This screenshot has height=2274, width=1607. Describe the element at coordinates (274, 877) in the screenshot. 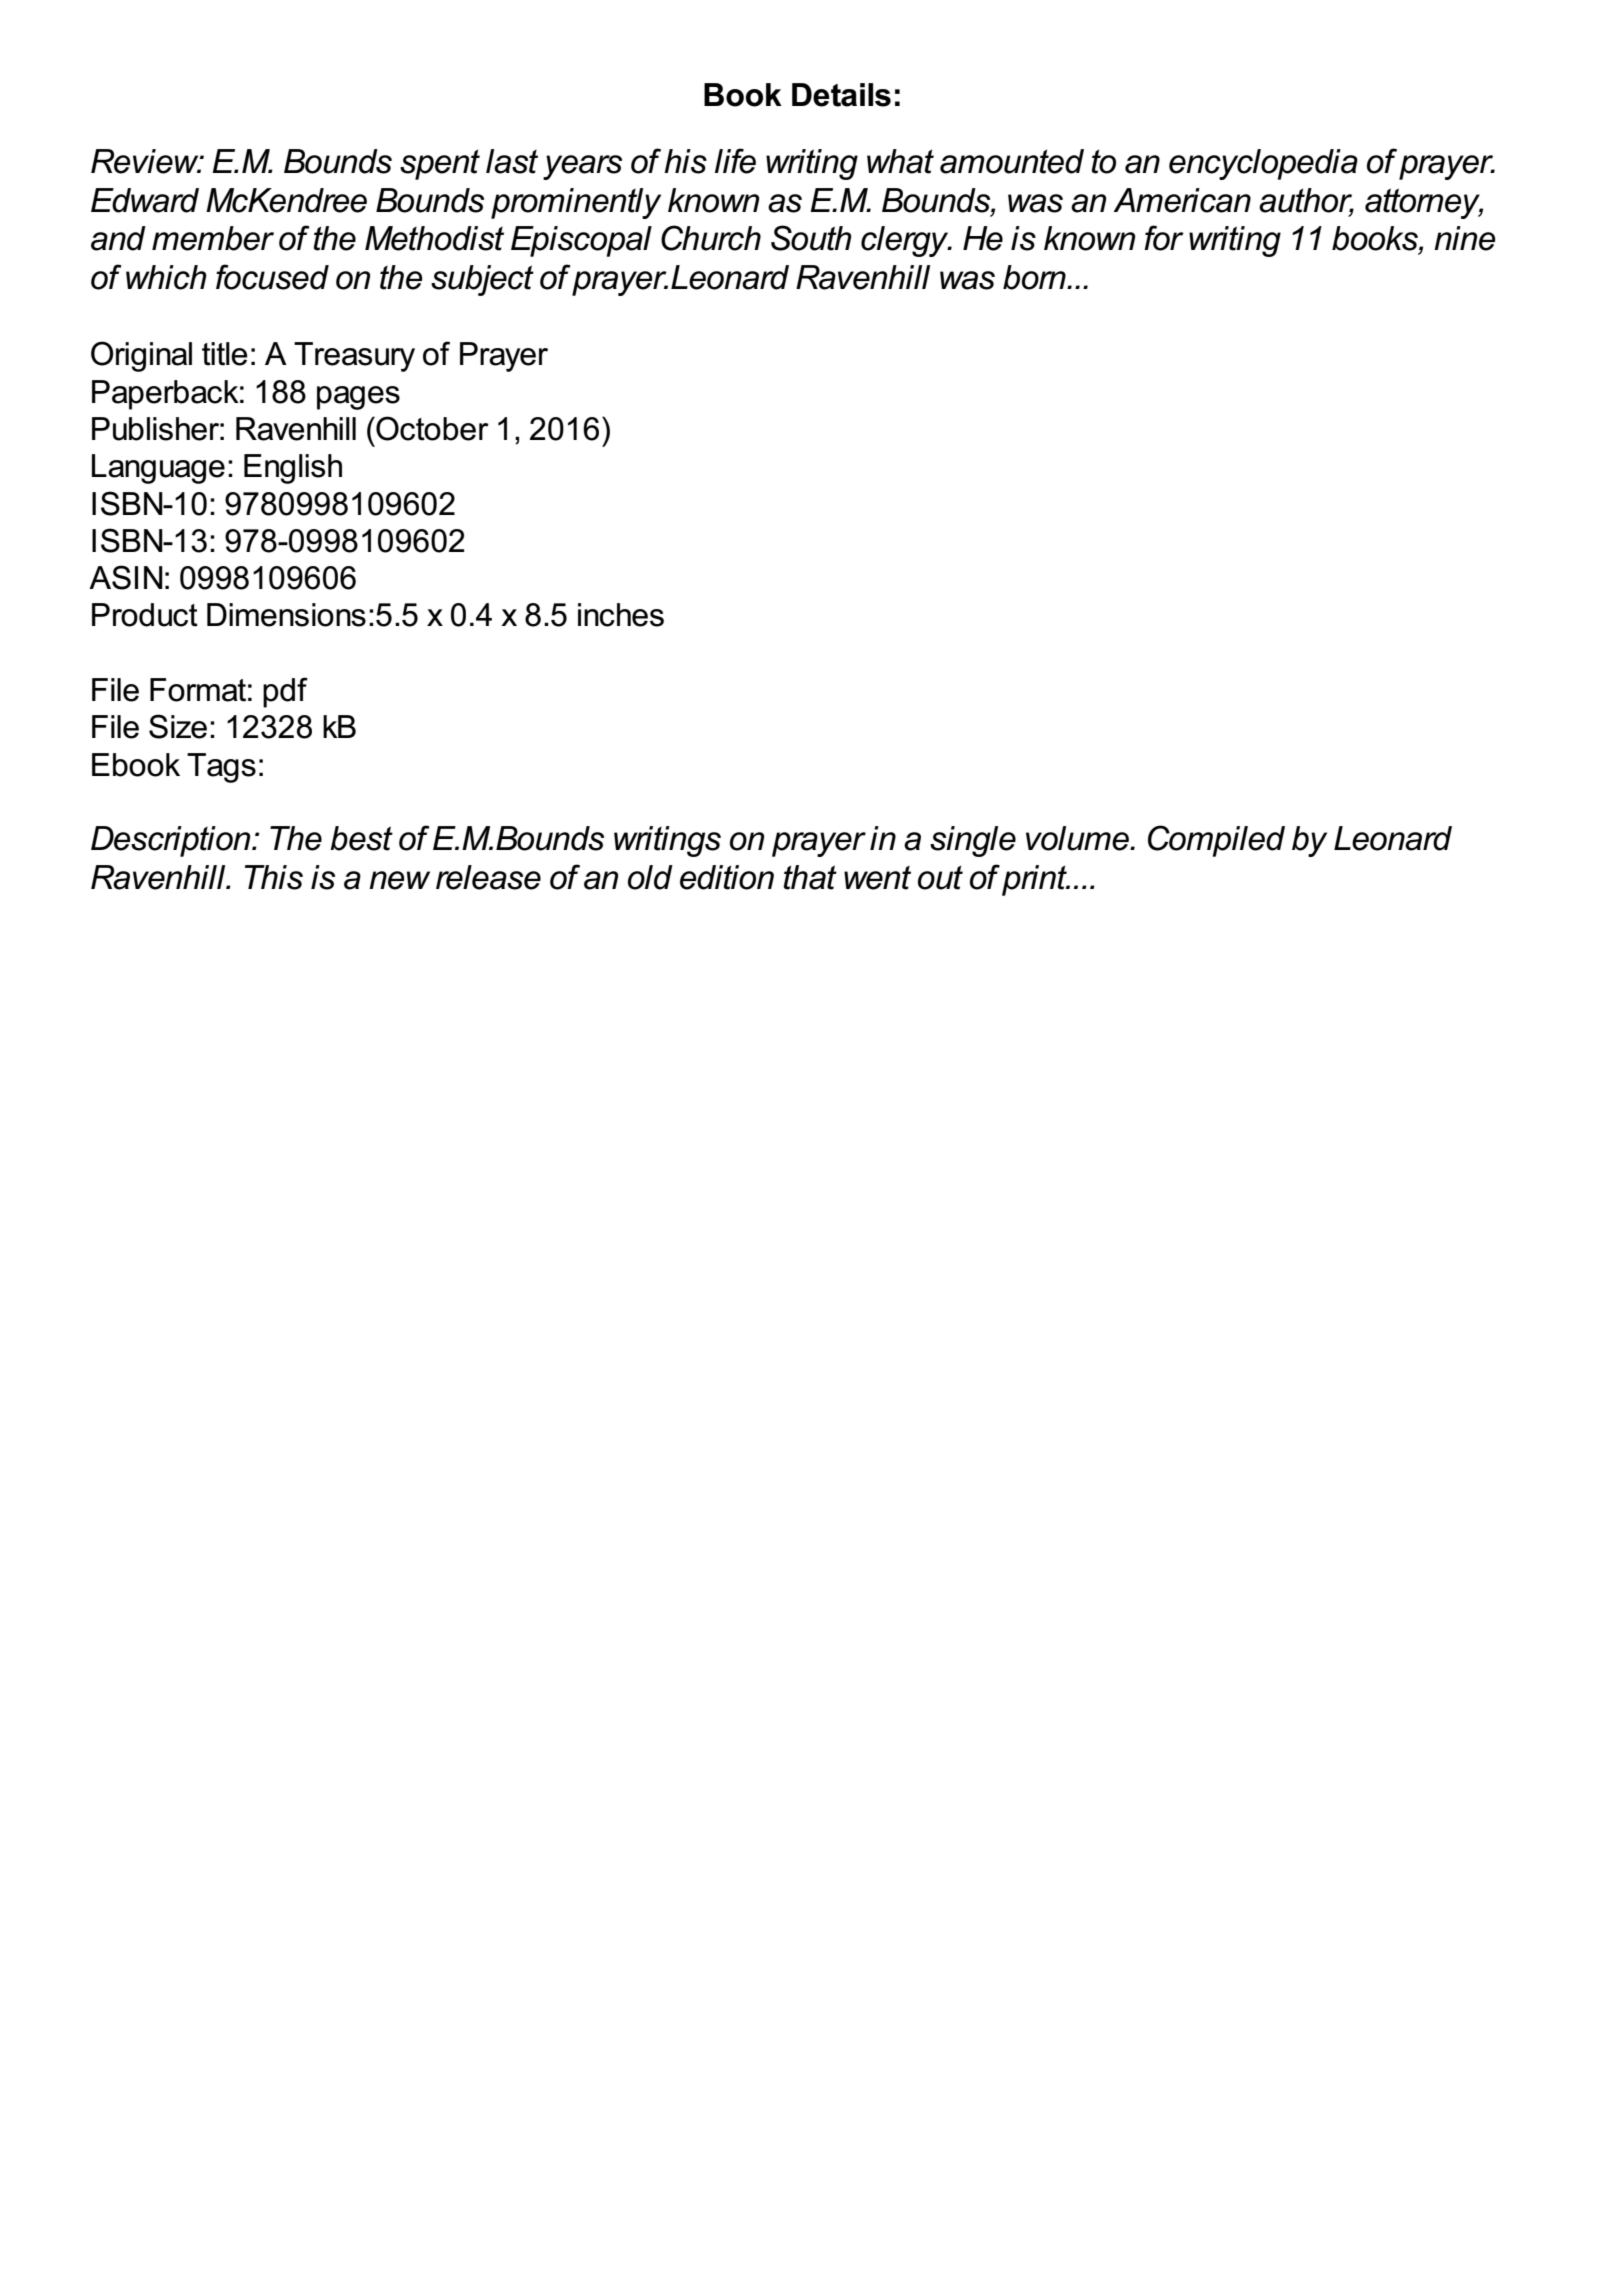

I see `This` at that location.
